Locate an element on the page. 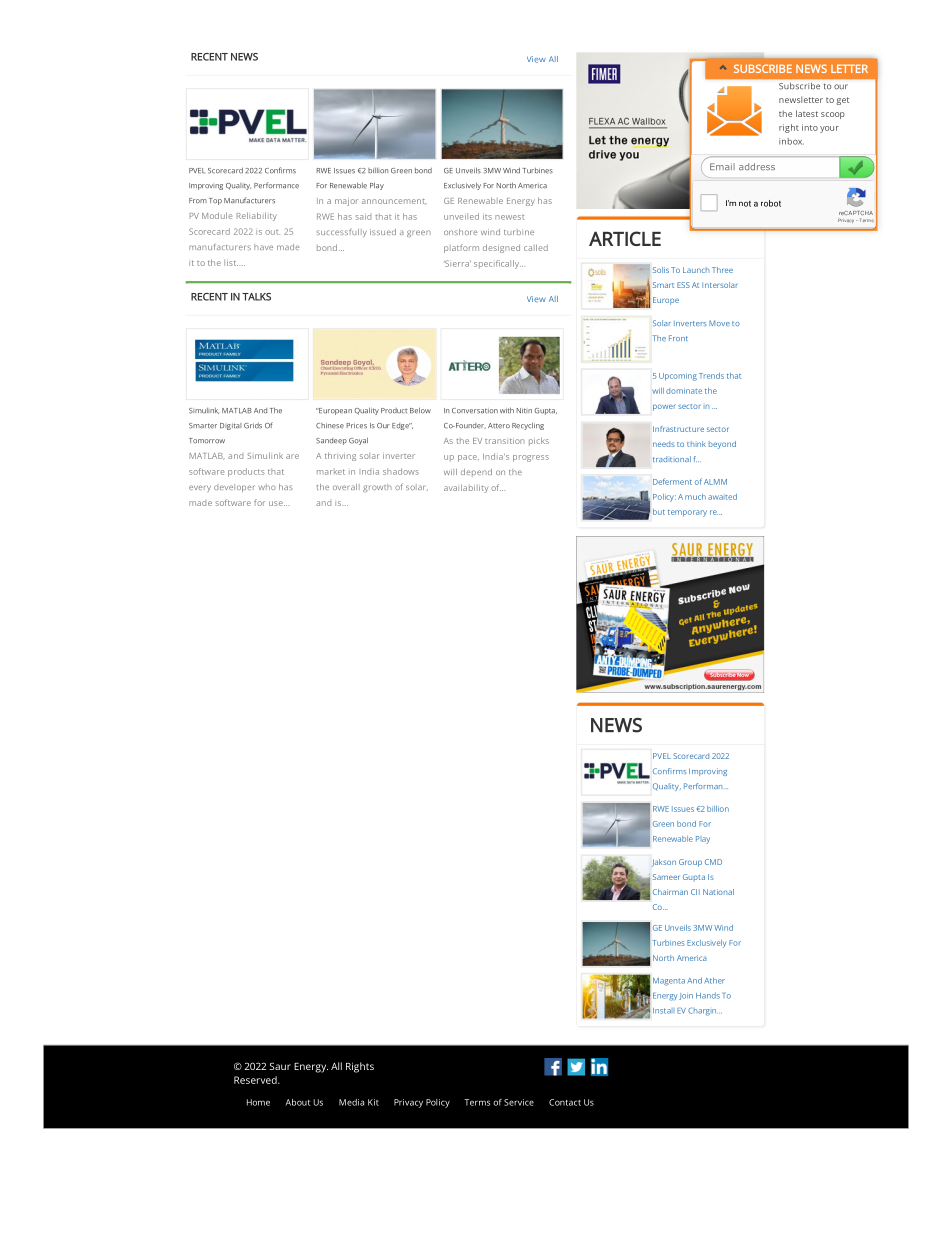 The height and width of the document is (1233, 952). Saur is located at coordinates (280, 1066).
